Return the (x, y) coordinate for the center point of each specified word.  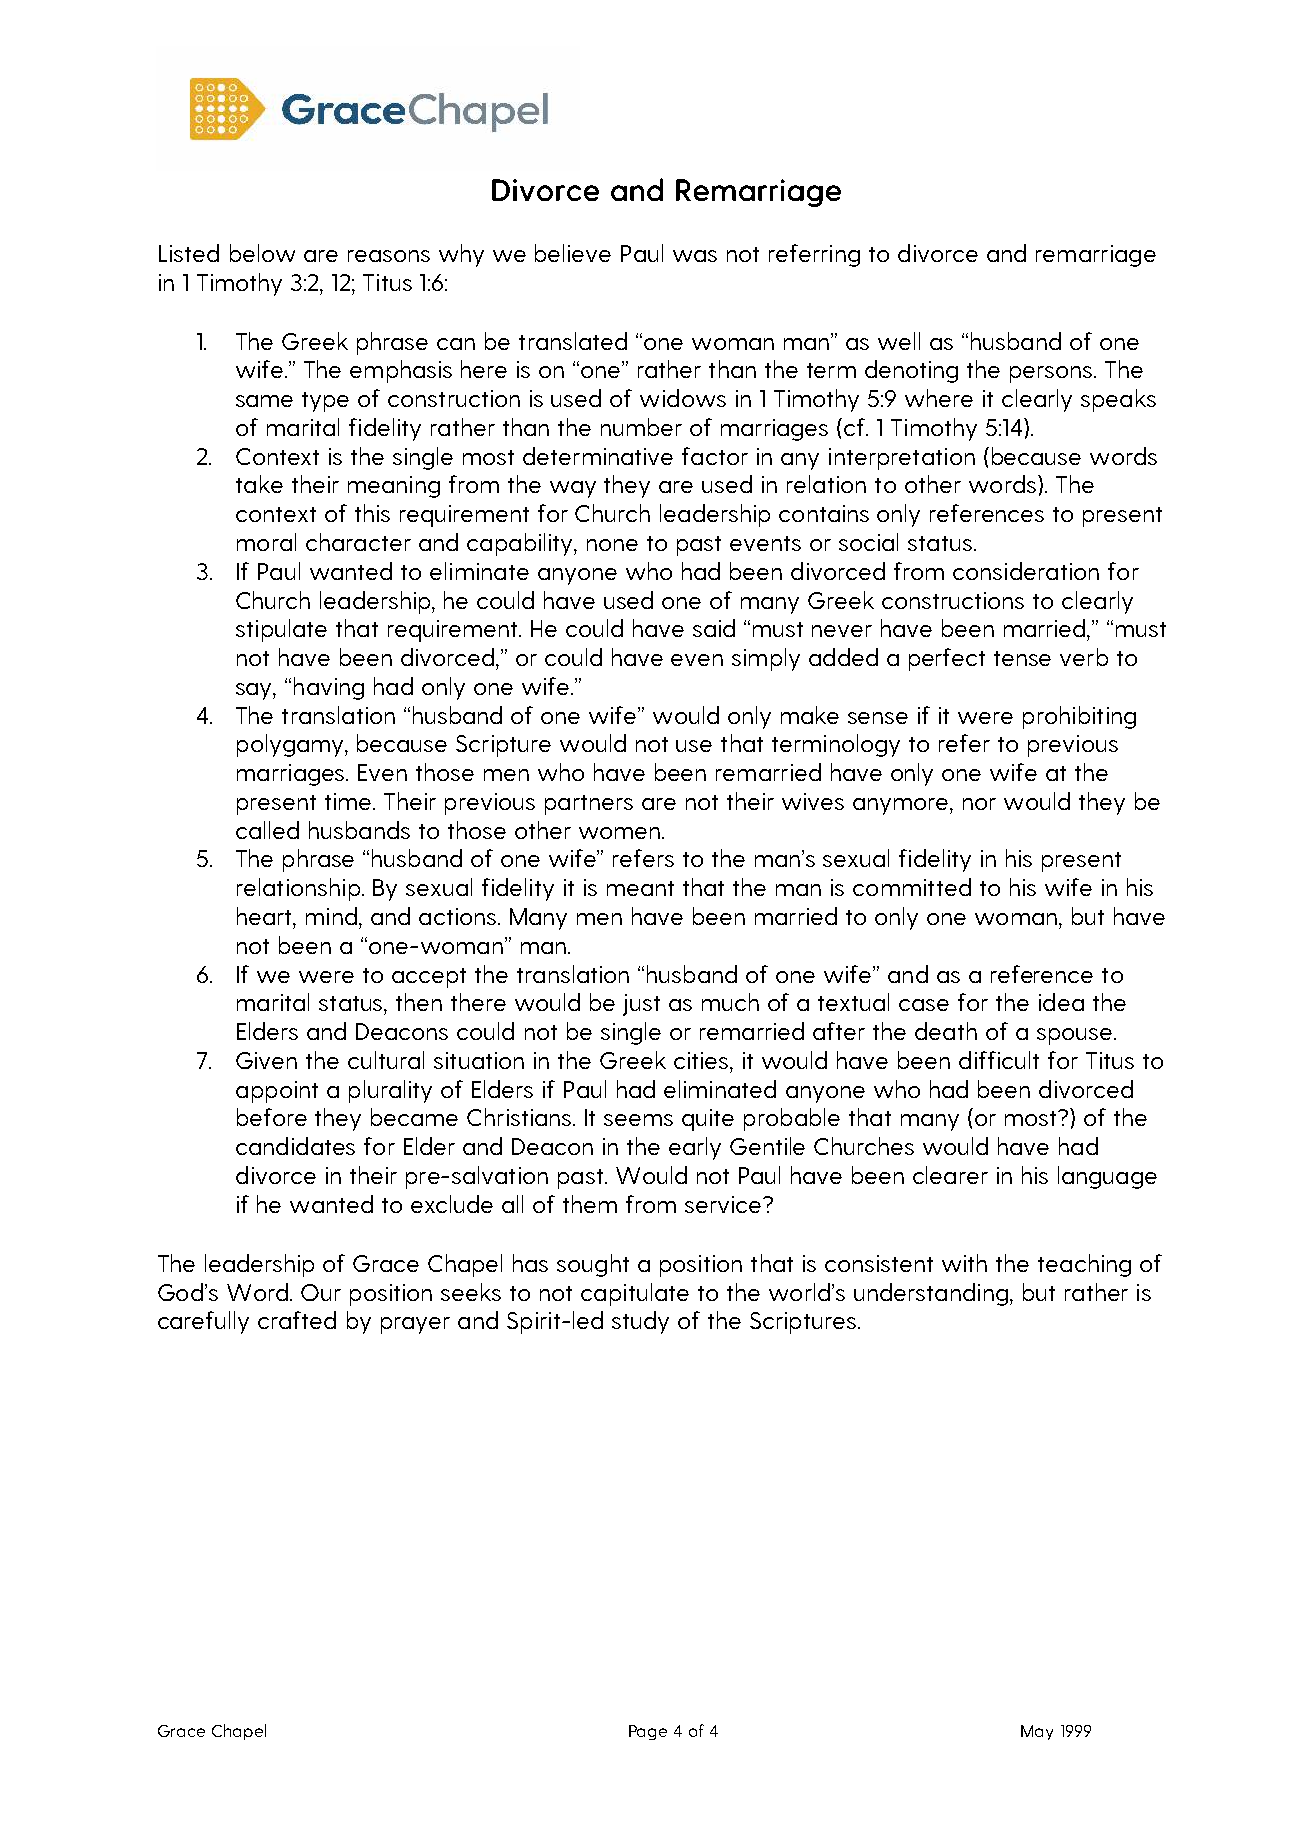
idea (1061, 1002)
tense (1022, 658)
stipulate (281, 630)
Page (648, 1732)
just (641, 1005)
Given (266, 1060)
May (1037, 1732)
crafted (297, 1320)
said (714, 628)
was (695, 256)
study (640, 1322)
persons (1052, 374)
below (262, 253)
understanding (931, 1294)
